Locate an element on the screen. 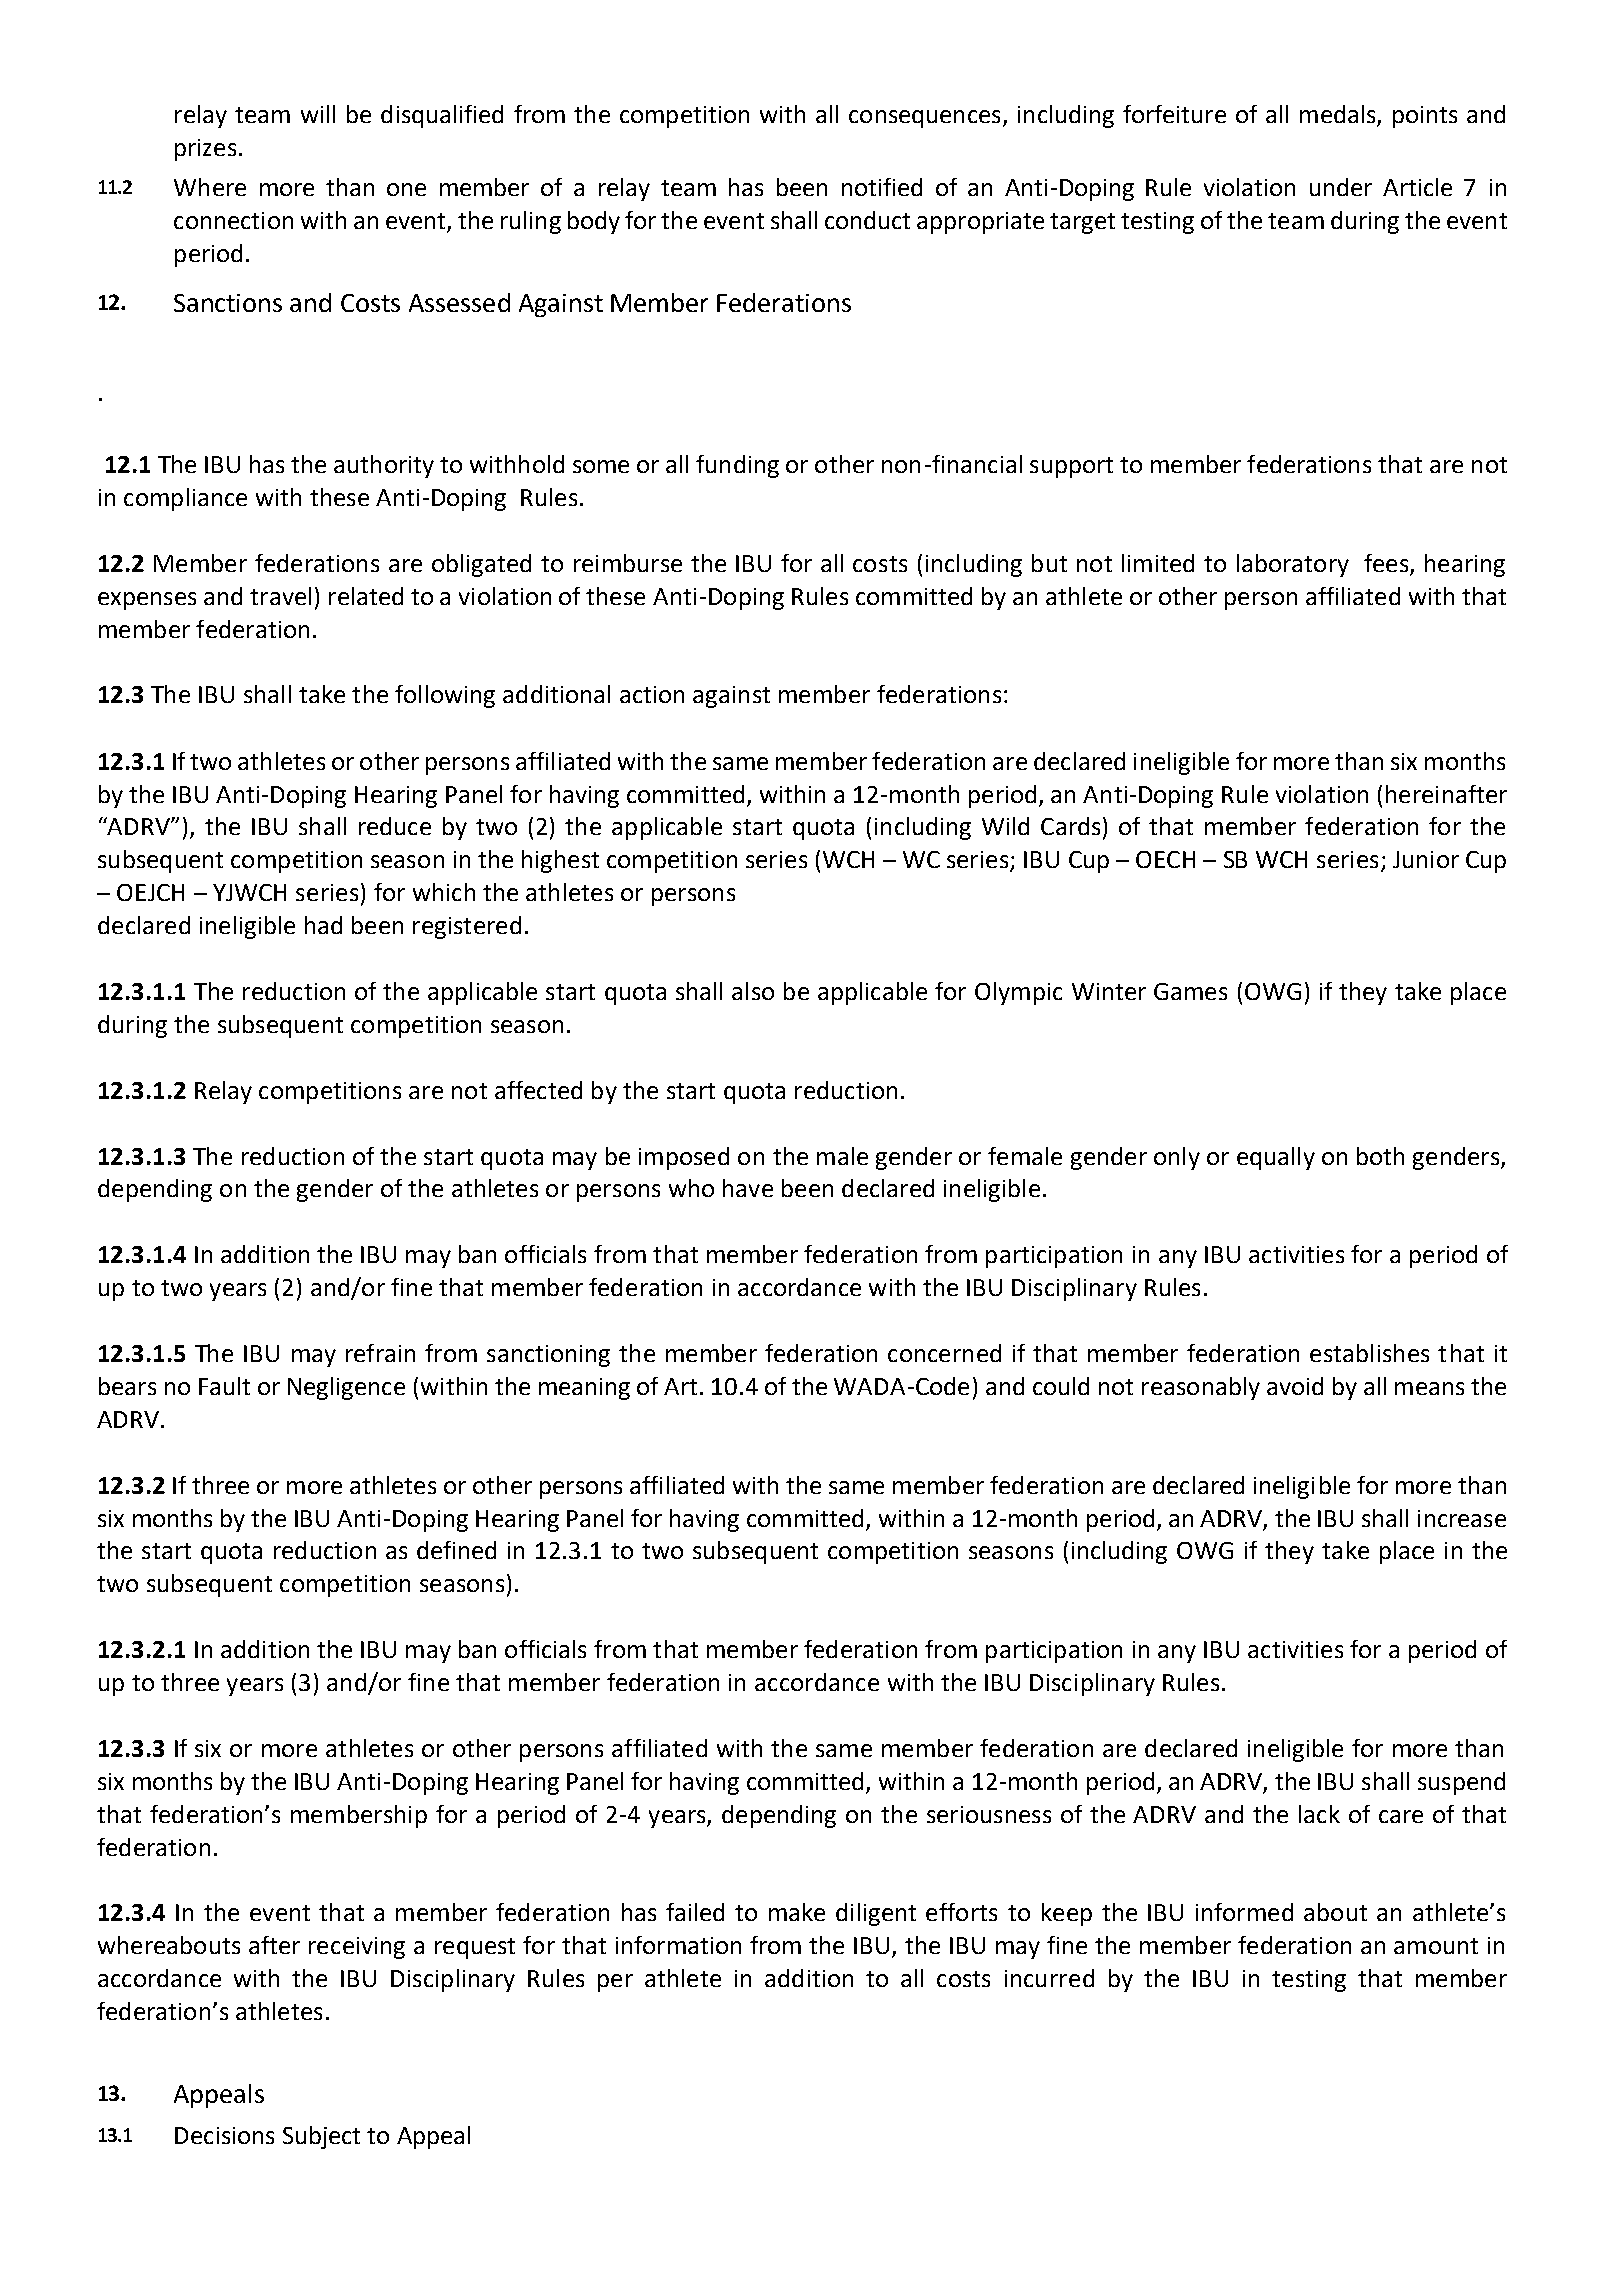 This screenshot has width=1605, height=2270. notified is located at coordinates (882, 187).
